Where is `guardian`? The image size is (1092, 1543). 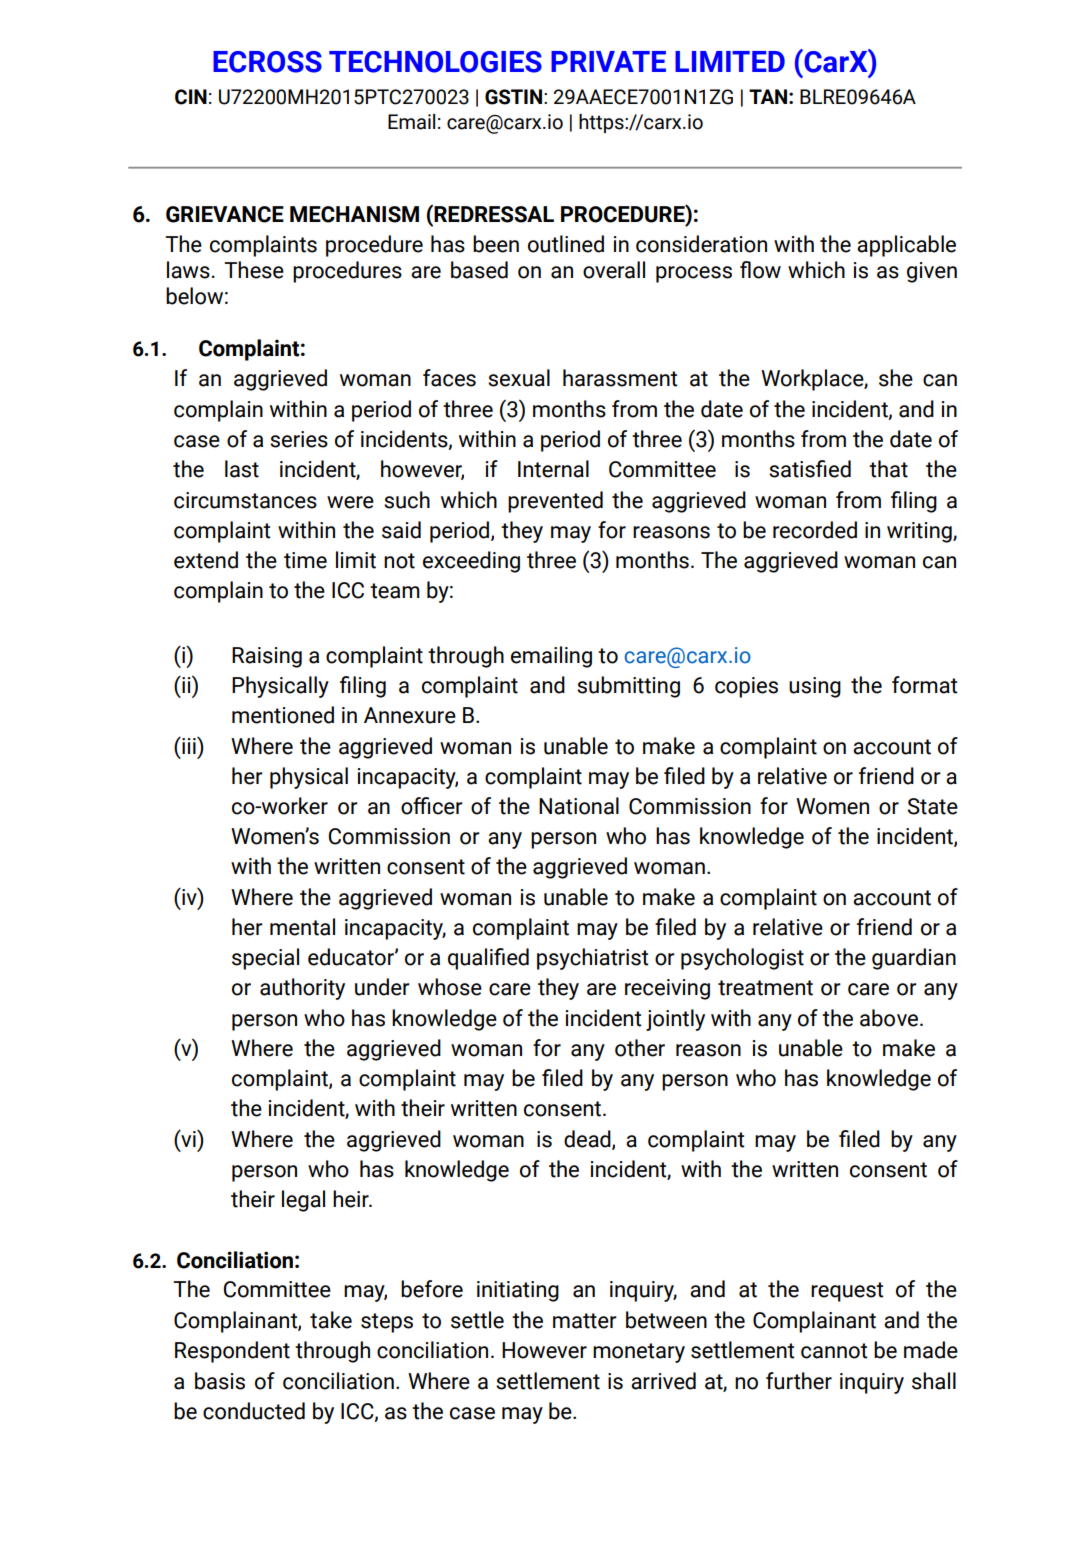
guardian is located at coordinates (914, 959).
